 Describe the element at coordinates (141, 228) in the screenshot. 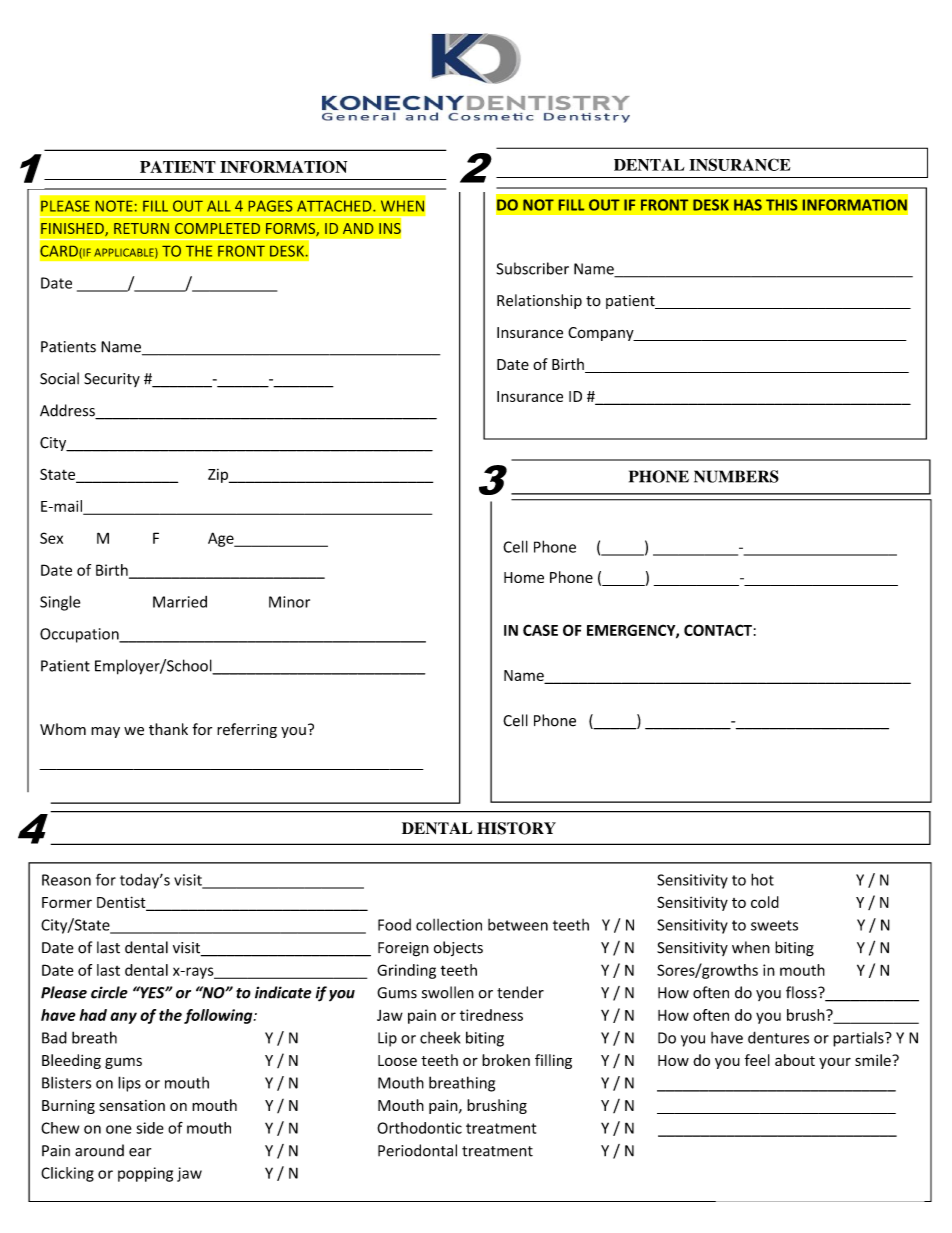

I see `RETURN` at that location.
